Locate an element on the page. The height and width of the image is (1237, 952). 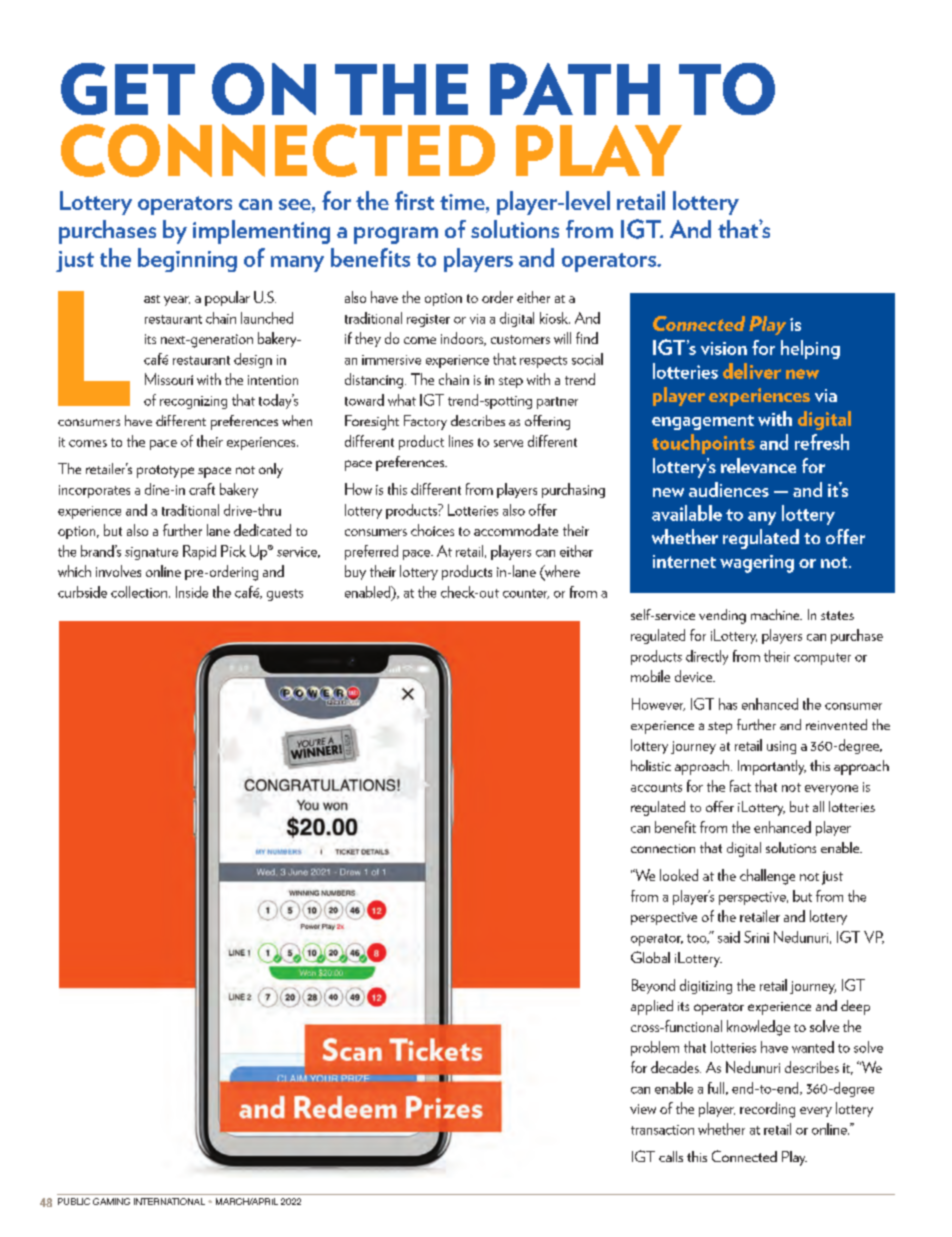
challenge is located at coordinates (767, 877).
